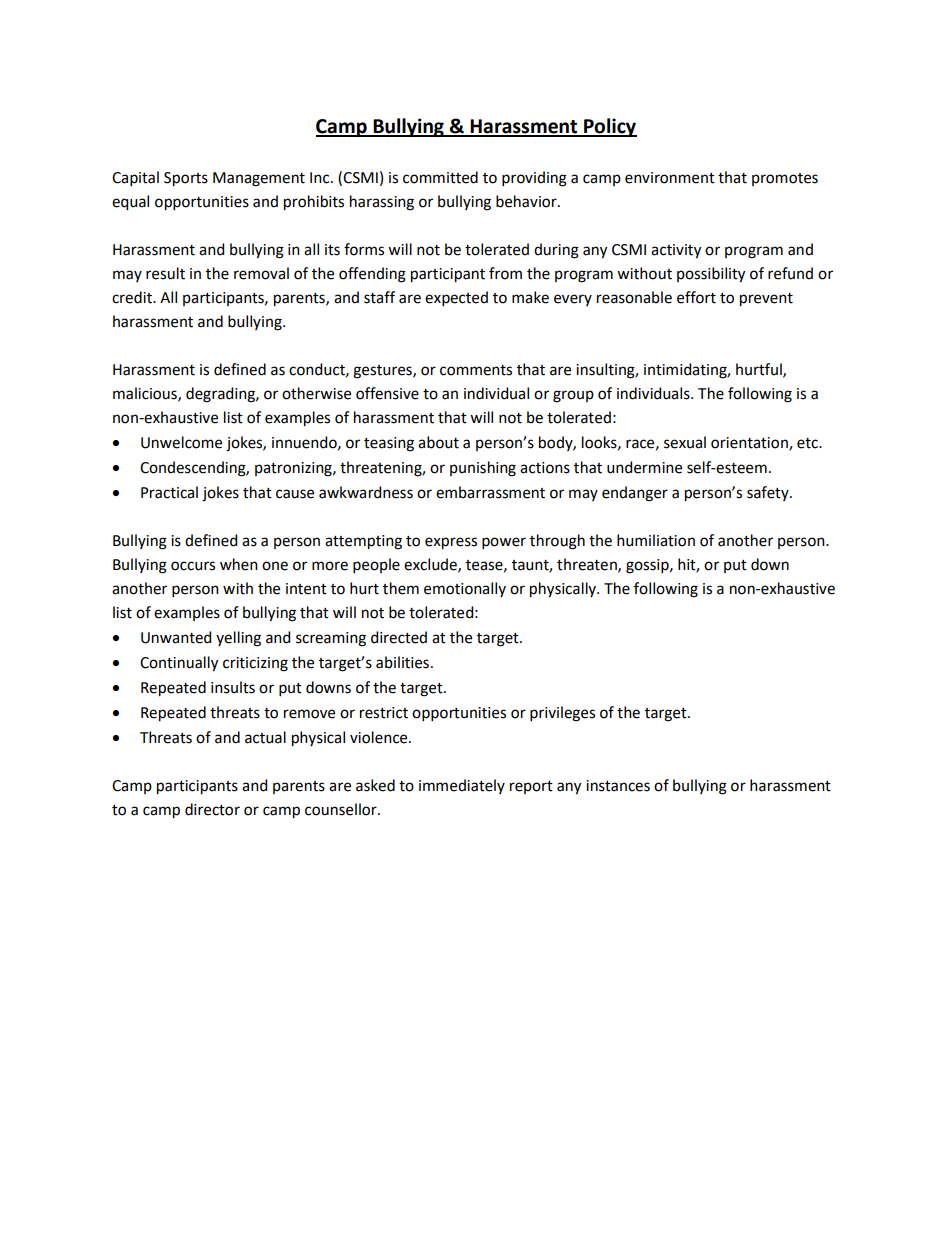  I want to click on Unwelcome, so click(181, 442).
